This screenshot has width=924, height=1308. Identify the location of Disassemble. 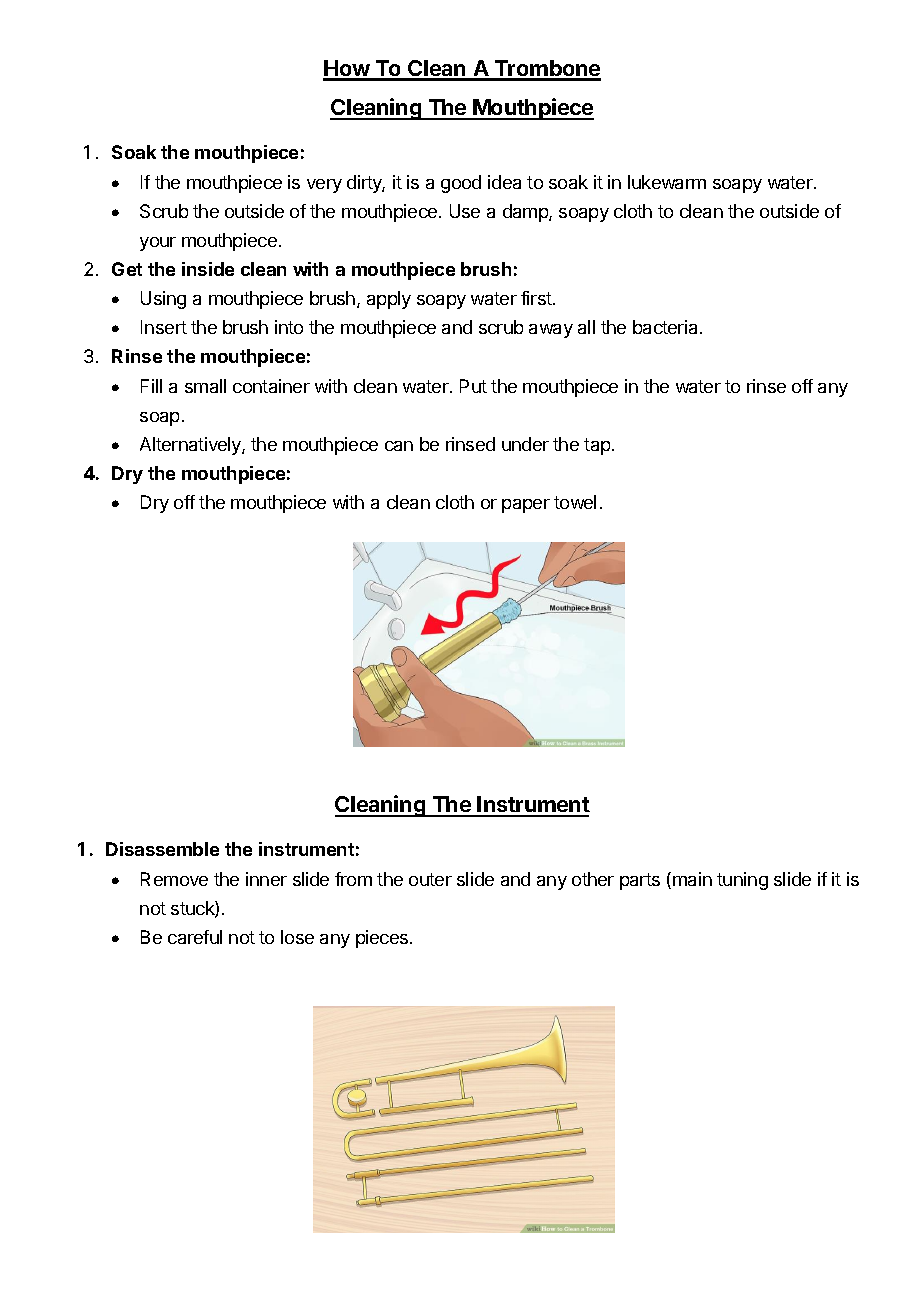
(162, 849).
